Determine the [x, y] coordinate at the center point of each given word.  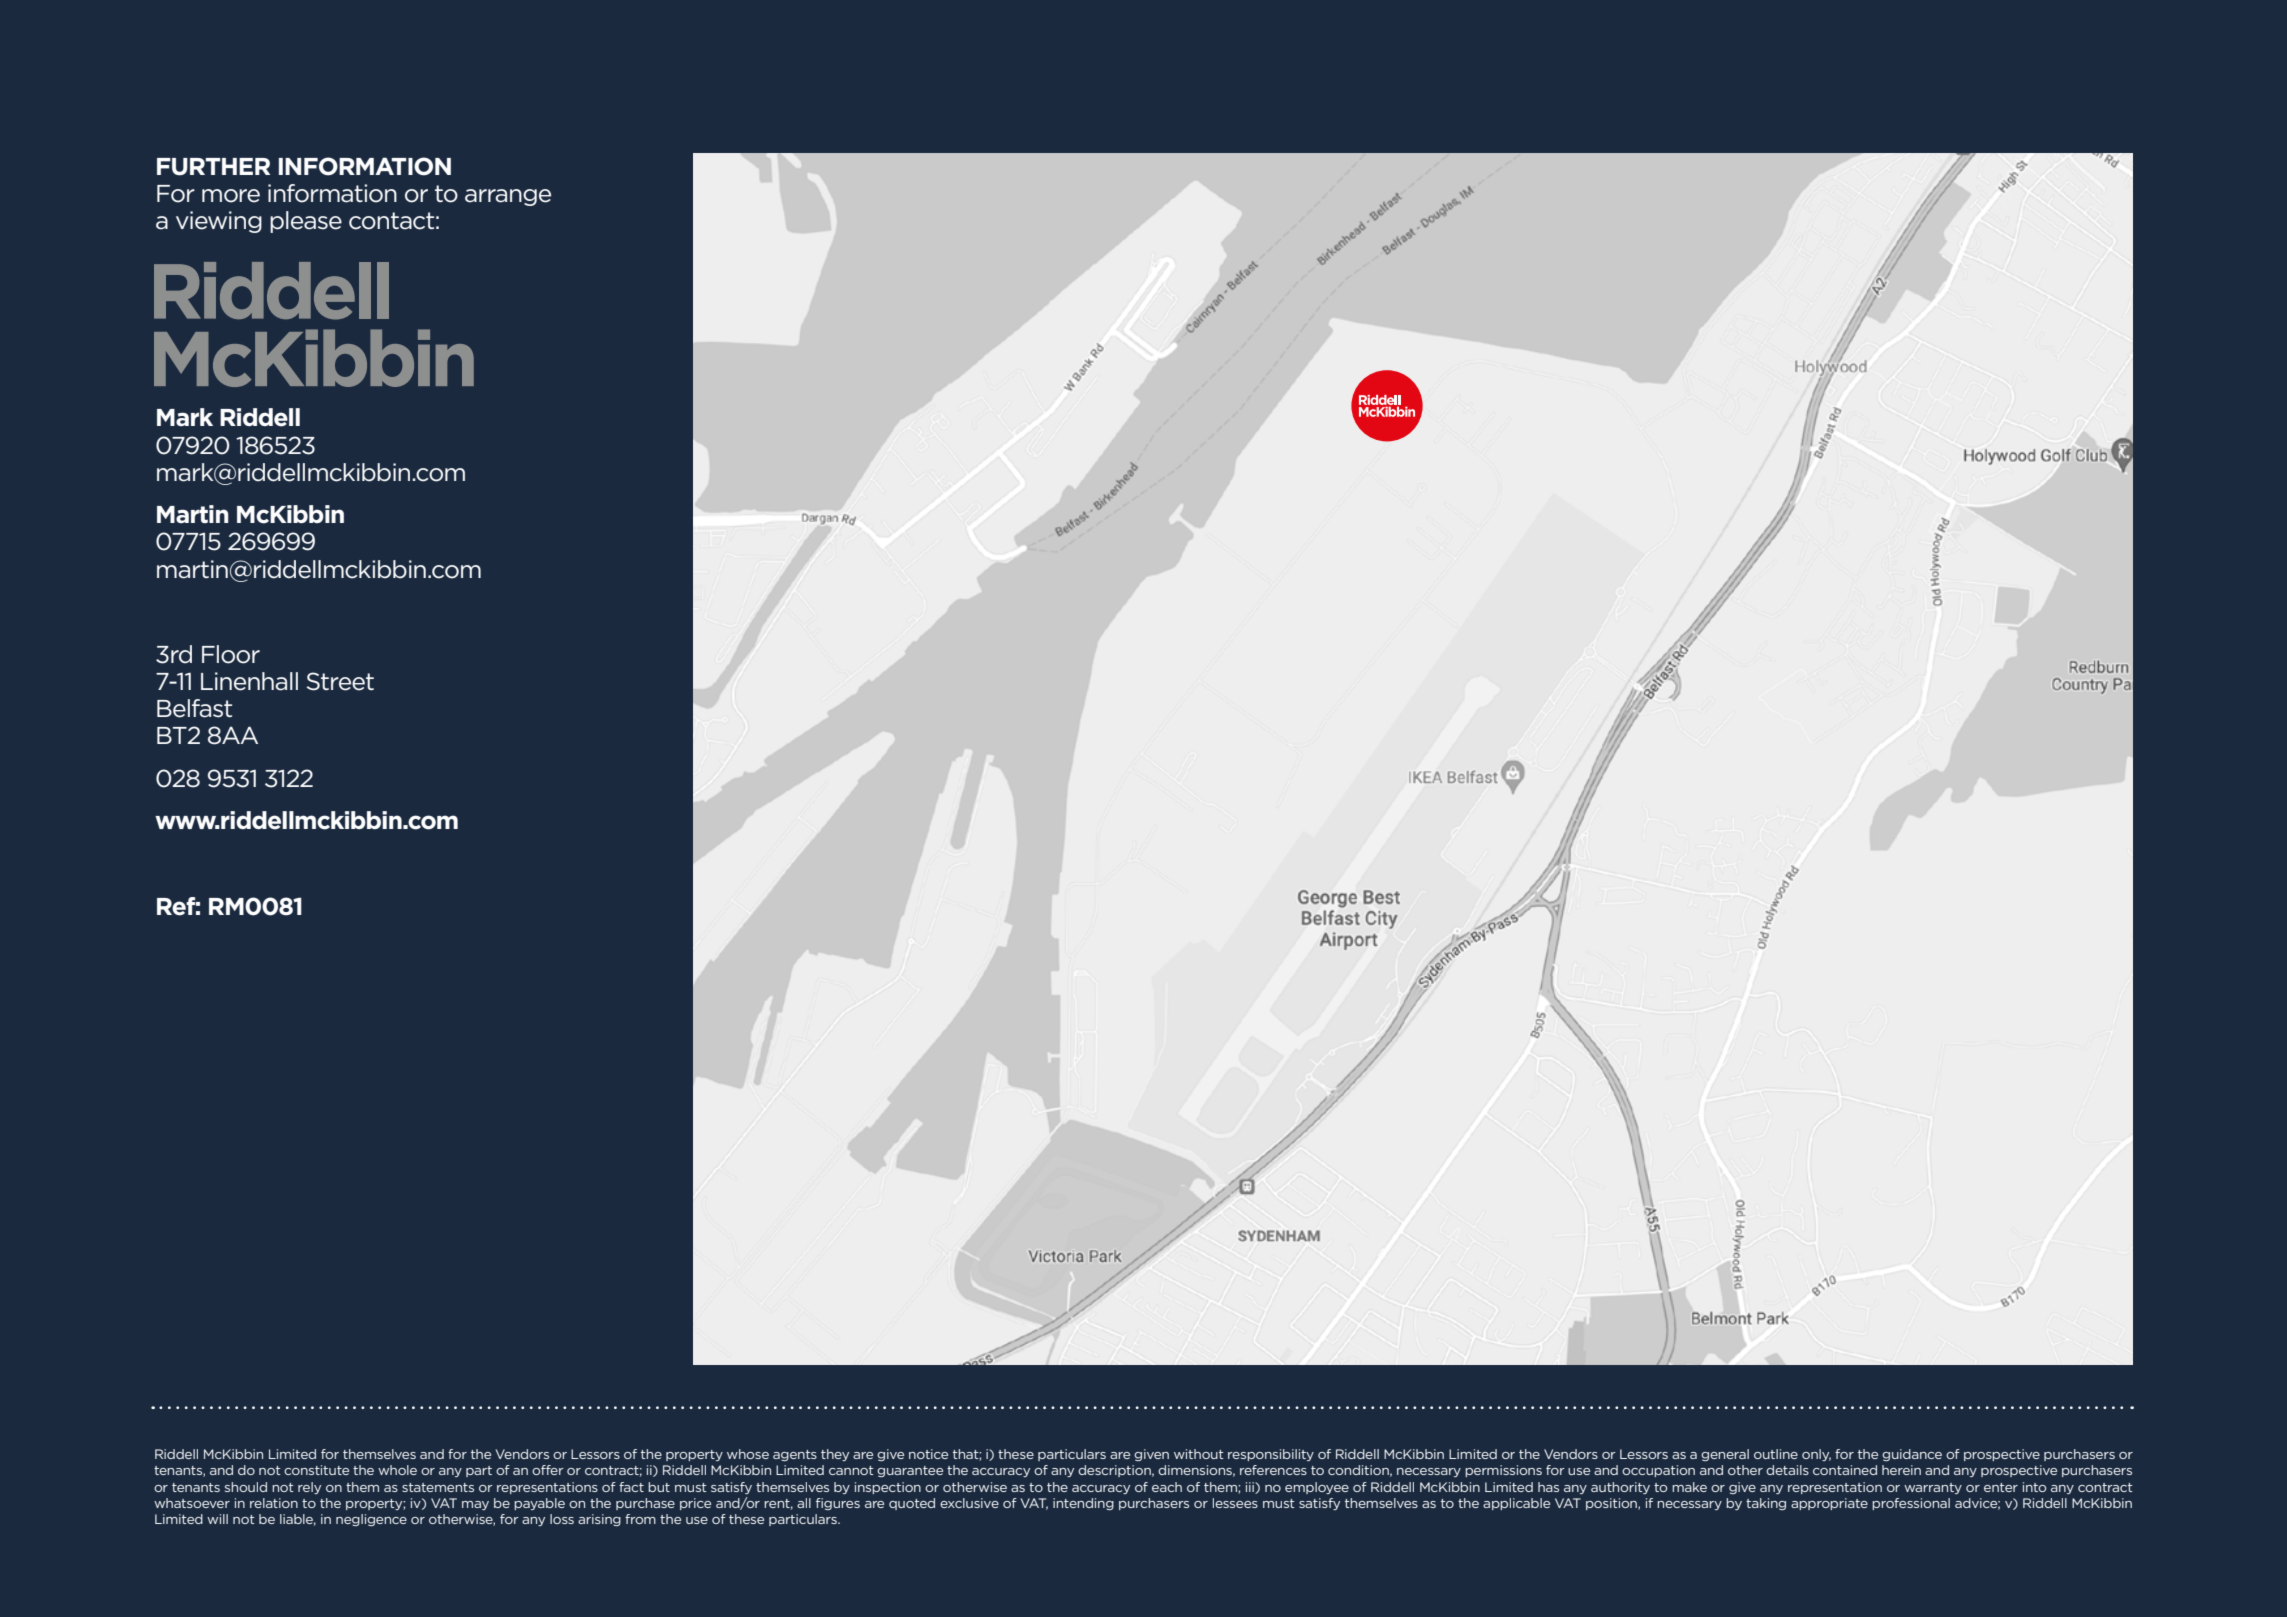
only [1816, 1455]
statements [438, 1487]
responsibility [1271, 1455]
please [306, 222]
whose [748, 1454]
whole [397, 1470]
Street [340, 681]
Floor [231, 654]
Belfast [194, 708]
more [231, 196]
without [1199, 1454]
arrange [508, 197]
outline [1776, 1454]
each [1167, 1487]
